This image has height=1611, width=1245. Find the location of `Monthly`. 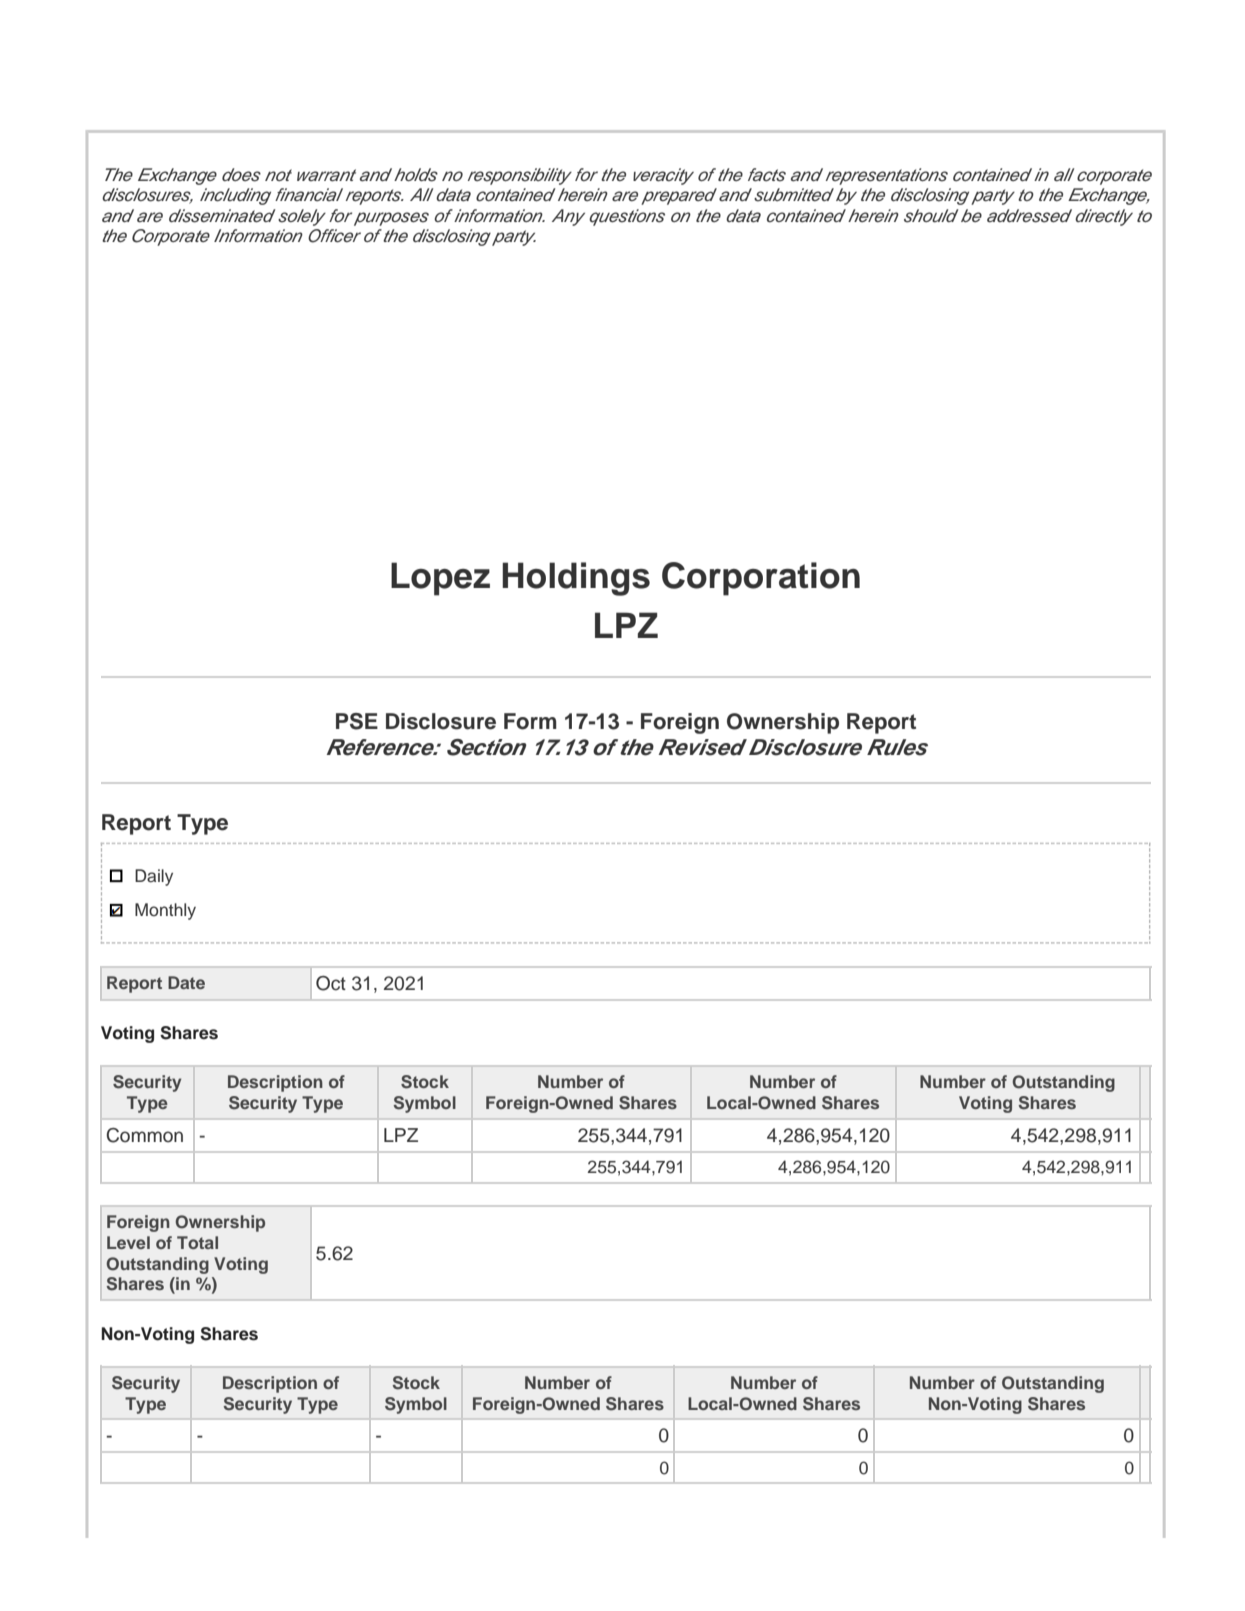

Monthly is located at coordinates (165, 911).
